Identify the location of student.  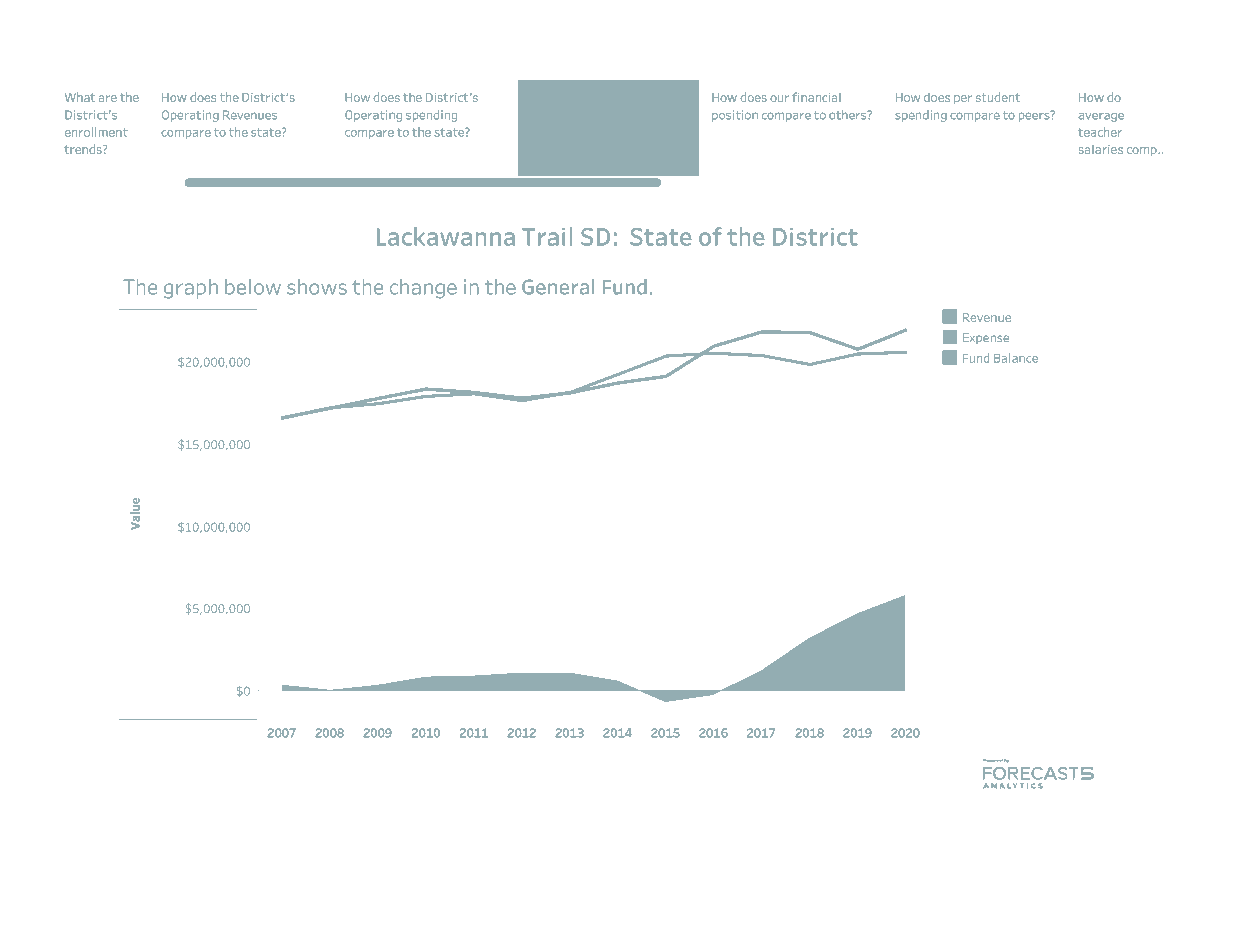
(998, 97).
